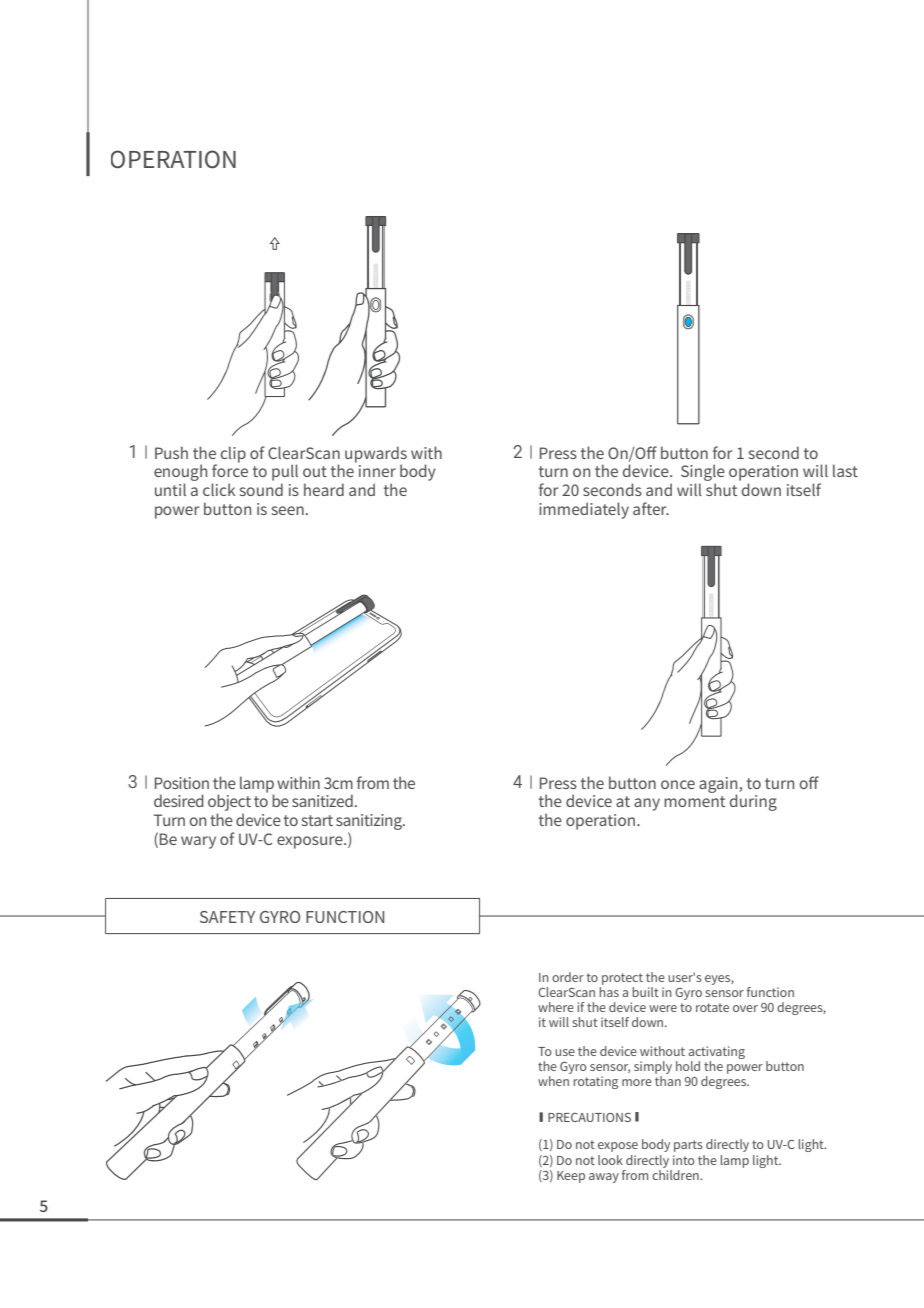 This document has height=1308, width=924. Describe the element at coordinates (571, 1177) in the document. I see `Keep` at that location.
